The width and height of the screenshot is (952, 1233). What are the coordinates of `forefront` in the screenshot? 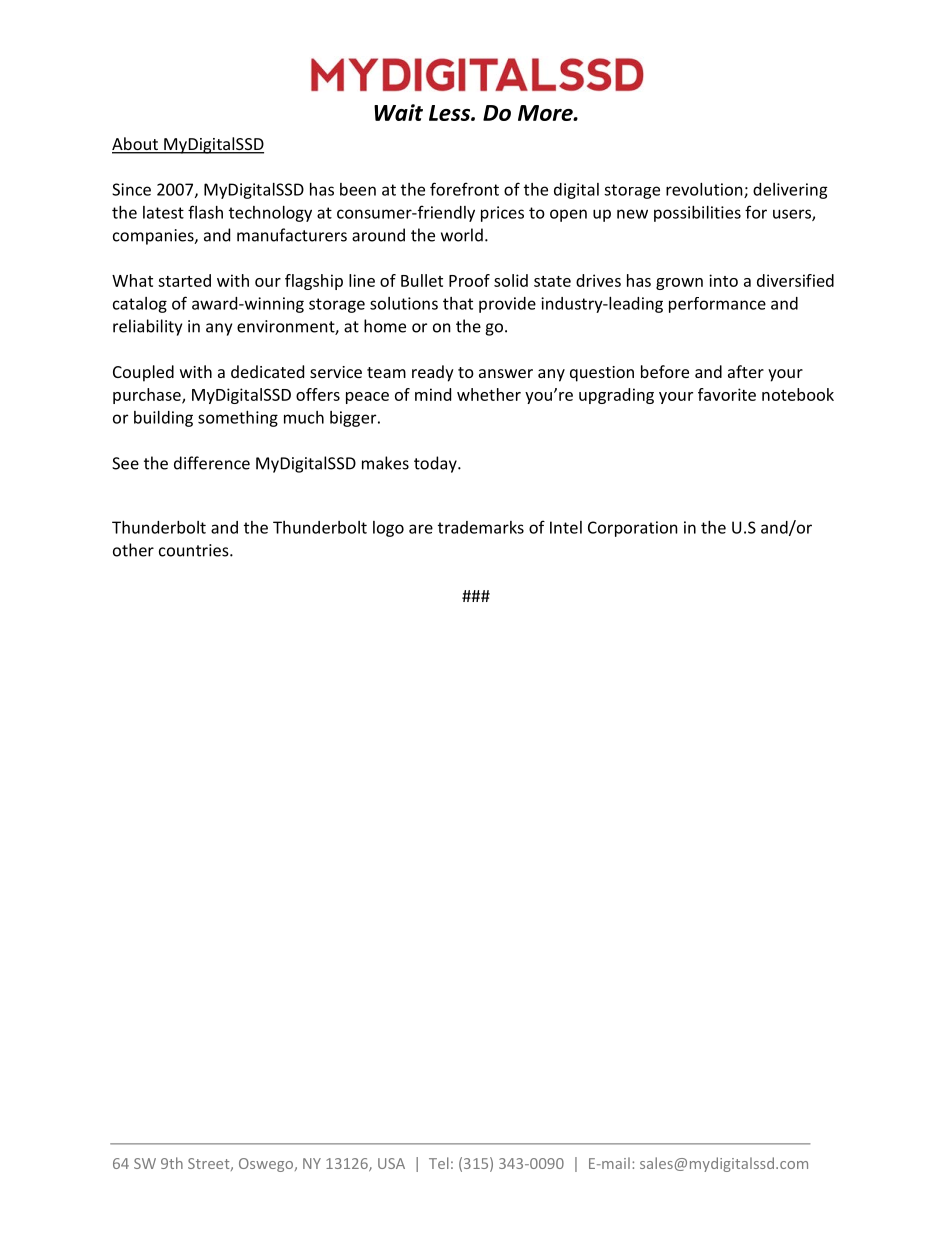 It's located at (464, 189).
